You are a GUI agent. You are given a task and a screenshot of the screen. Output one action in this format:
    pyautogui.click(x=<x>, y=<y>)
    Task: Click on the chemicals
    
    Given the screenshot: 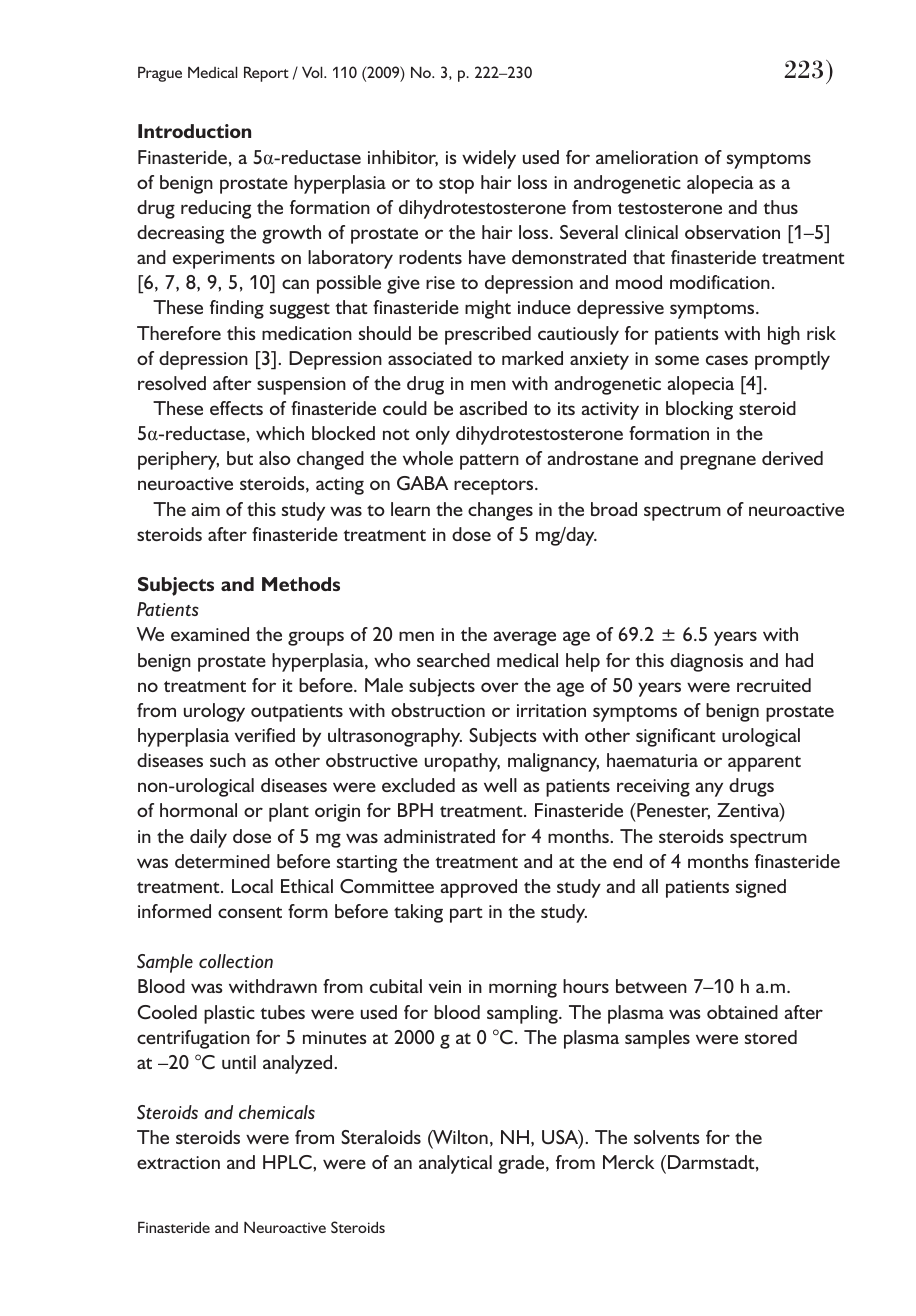 What is the action you would take?
    pyautogui.click(x=277, y=1112)
